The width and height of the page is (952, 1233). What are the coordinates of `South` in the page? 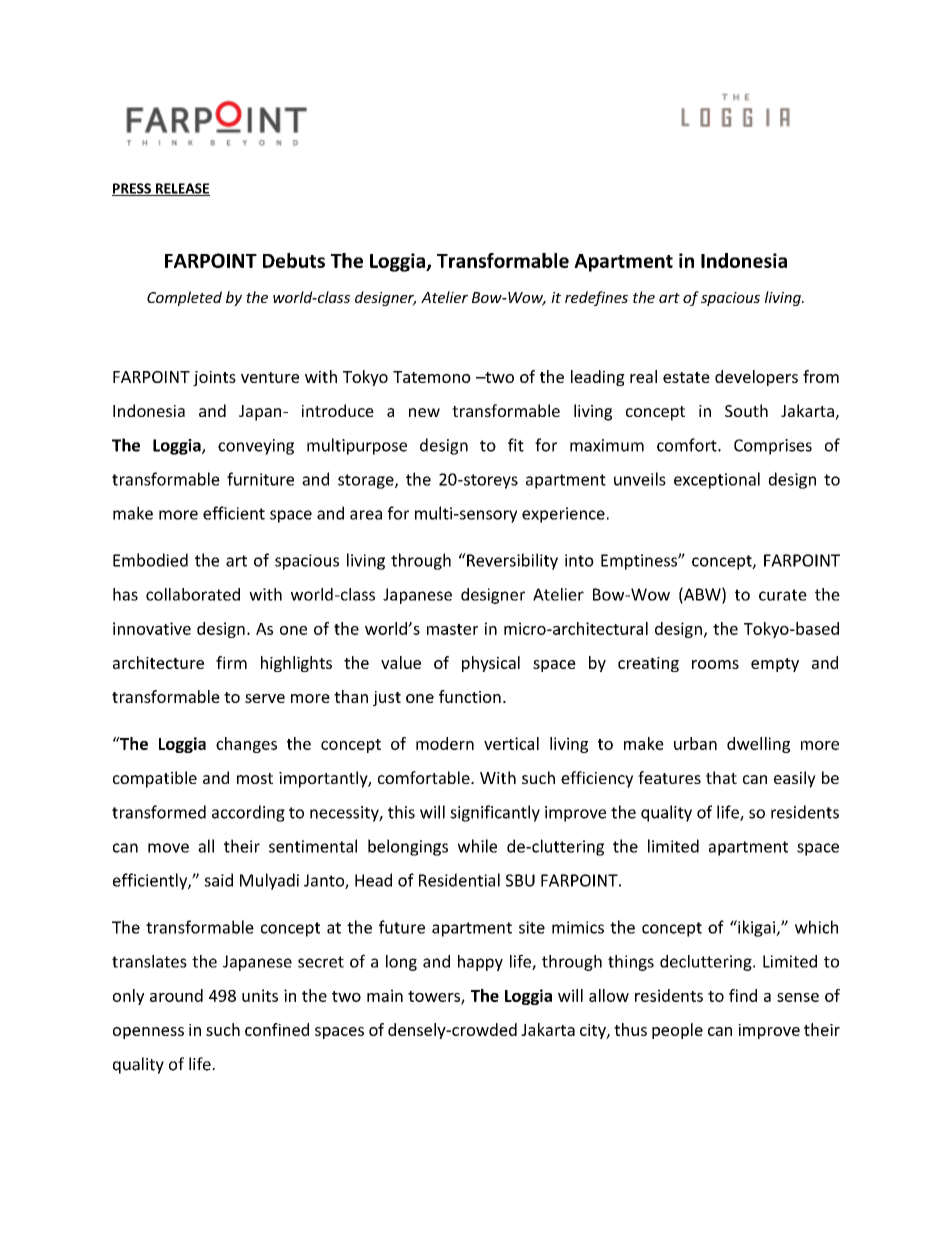 It's located at (746, 410).
